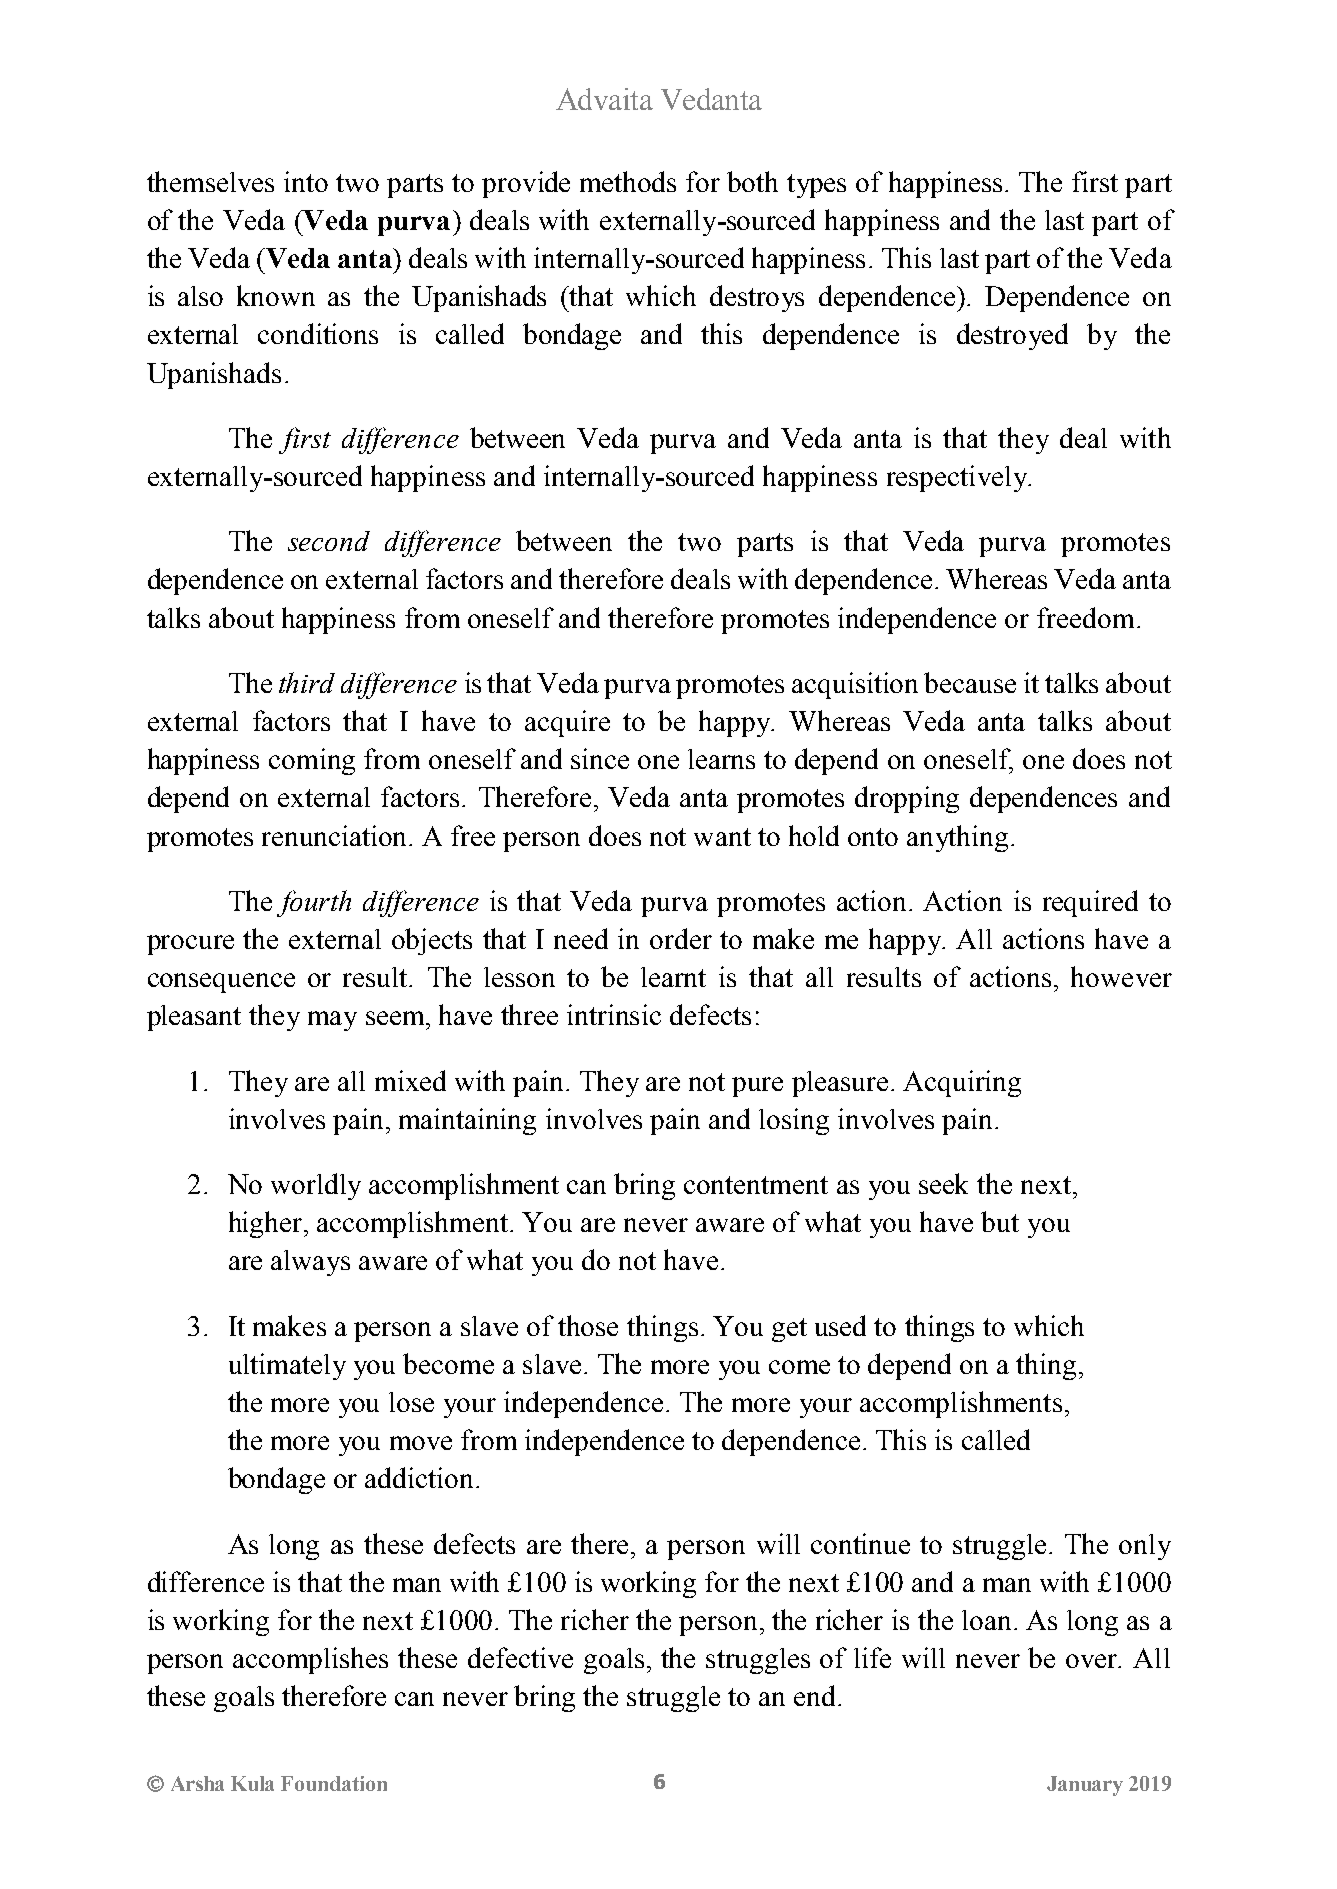 Image resolution: width=1337 pixels, height=1889 pixels. Describe the element at coordinates (520, 1657) in the image. I see `defective` at that location.
